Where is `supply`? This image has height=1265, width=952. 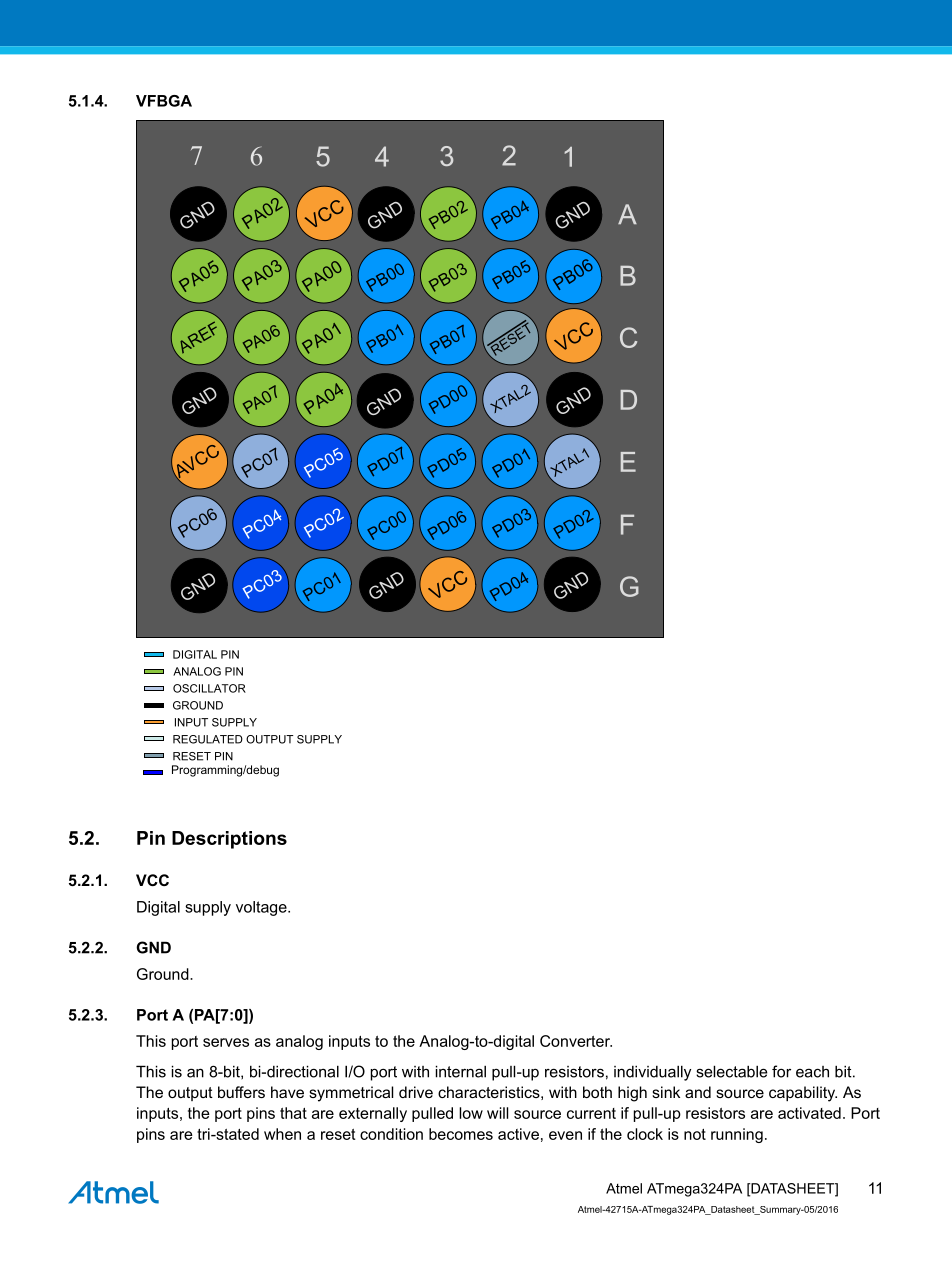
supply is located at coordinates (208, 908).
